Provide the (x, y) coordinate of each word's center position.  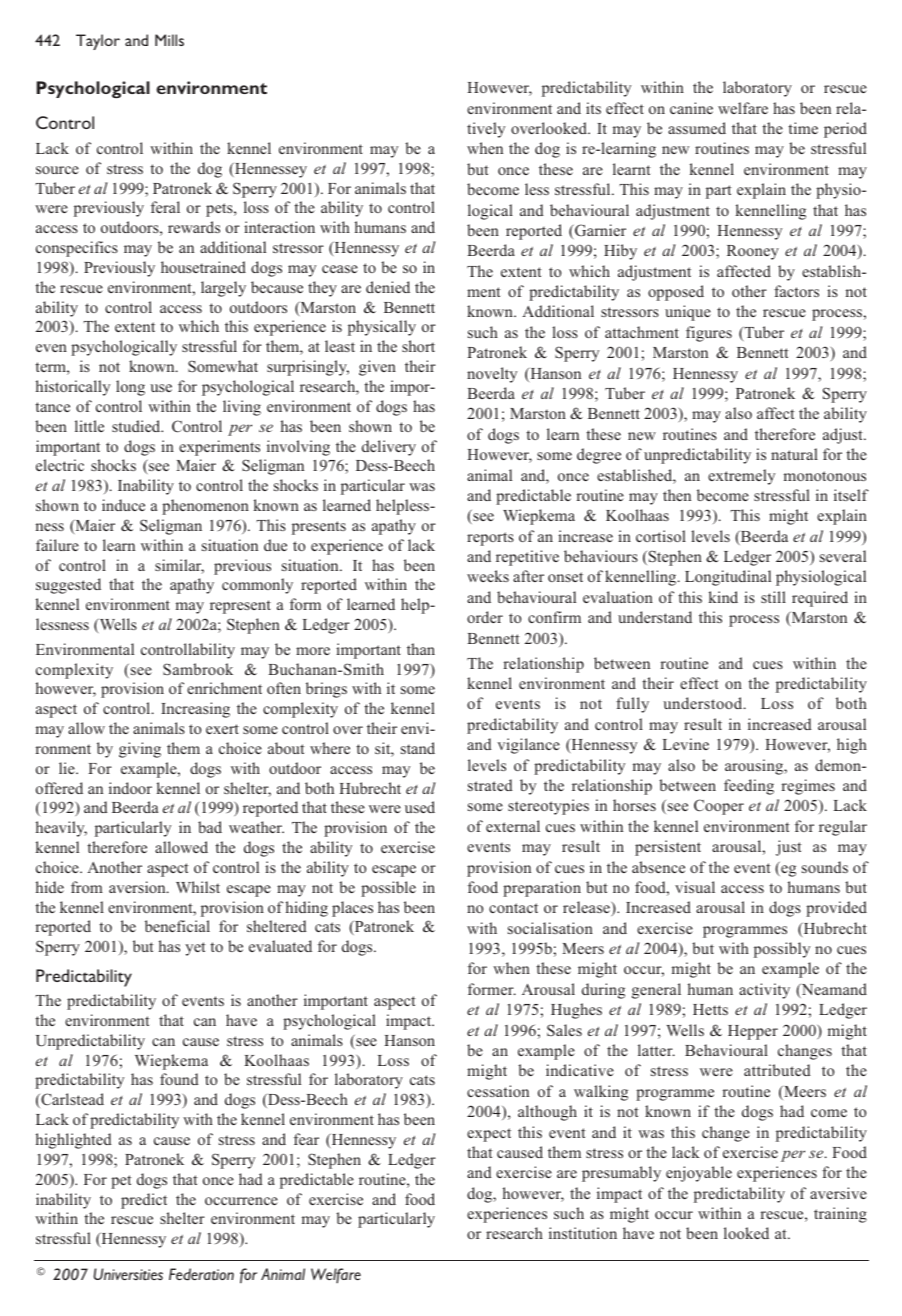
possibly (782, 950)
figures (709, 334)
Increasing (195, 710)
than (421, 649)
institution (583, 1233)
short (418, 346)
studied (137, 426)
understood (704, 703)
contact (513, 908)
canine (691, 108)
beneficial (177, 926)
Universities (128, 1274)
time (803, 128)
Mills (169, 40)
